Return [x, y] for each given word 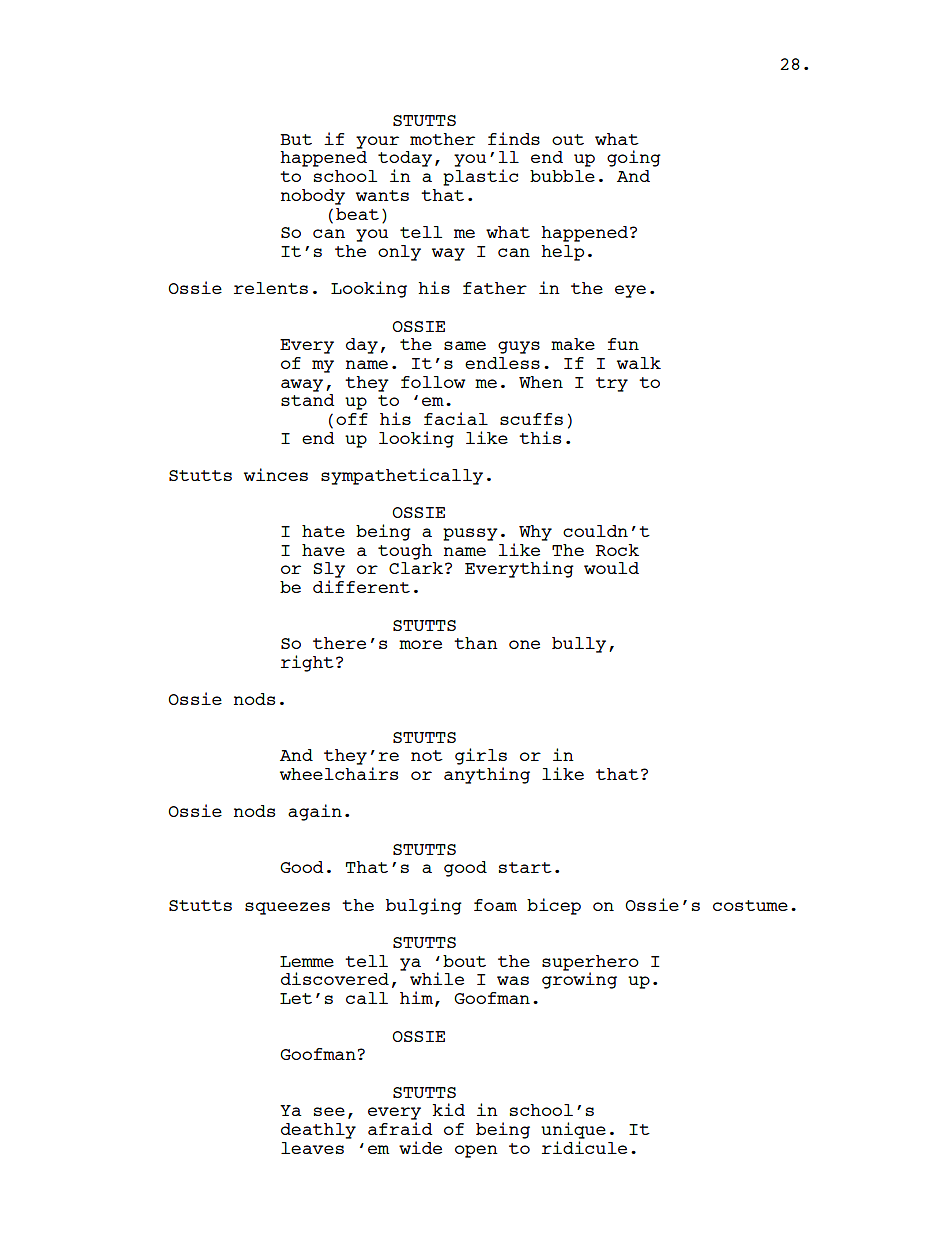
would [611, 568]
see [329, 1111]
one [524, 644]
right [307, 663]
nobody [313, 197]
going [634, 158]
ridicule [584, 1147]
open [476, 1151]
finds [514, 138]
